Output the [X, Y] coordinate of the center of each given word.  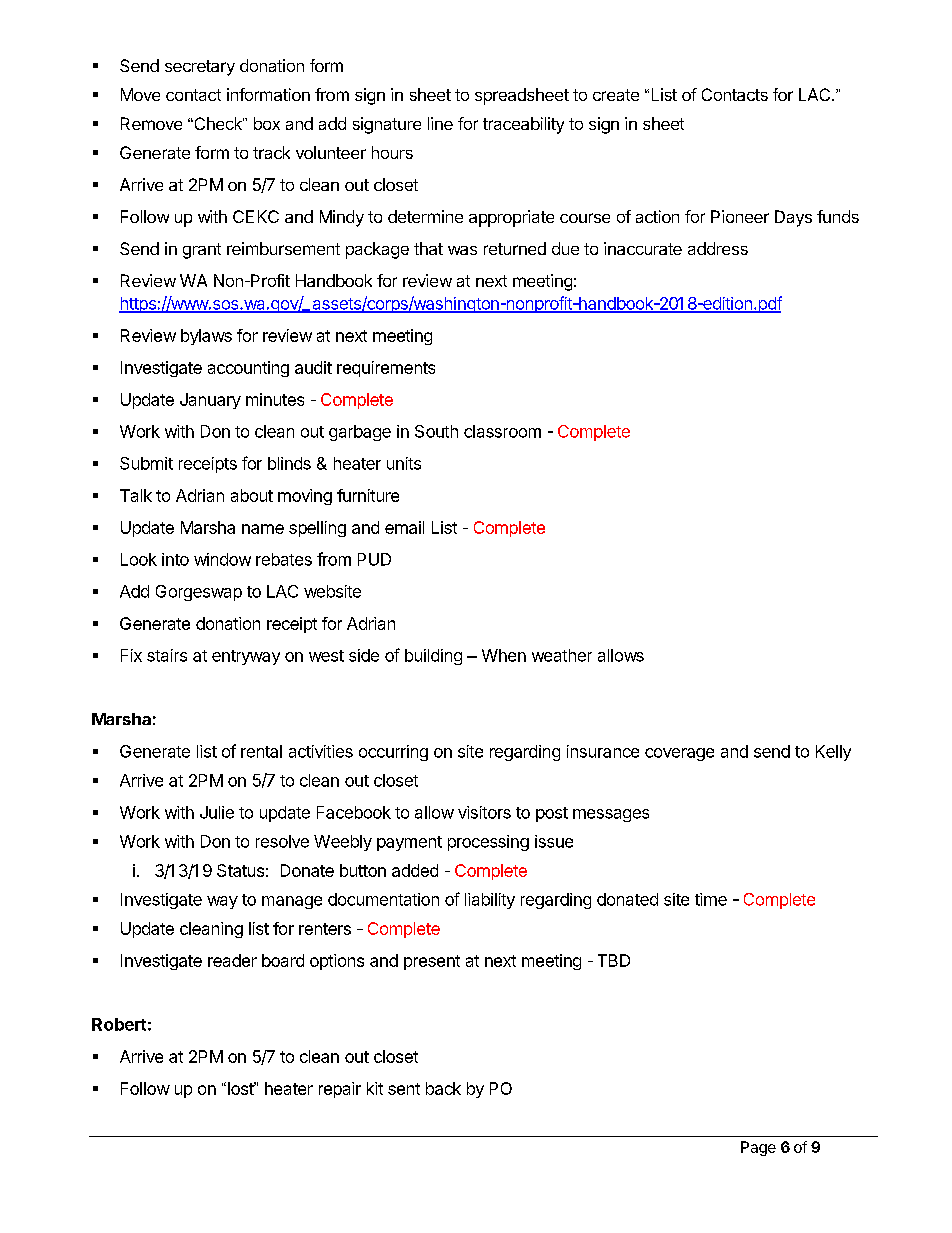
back [443, 1088]
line [440, 123]
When [504, 655]
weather [562, 655]
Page [758, 1148]
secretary [200, 68]
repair [340, 1090]
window [222, 559]
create [616, 95]
